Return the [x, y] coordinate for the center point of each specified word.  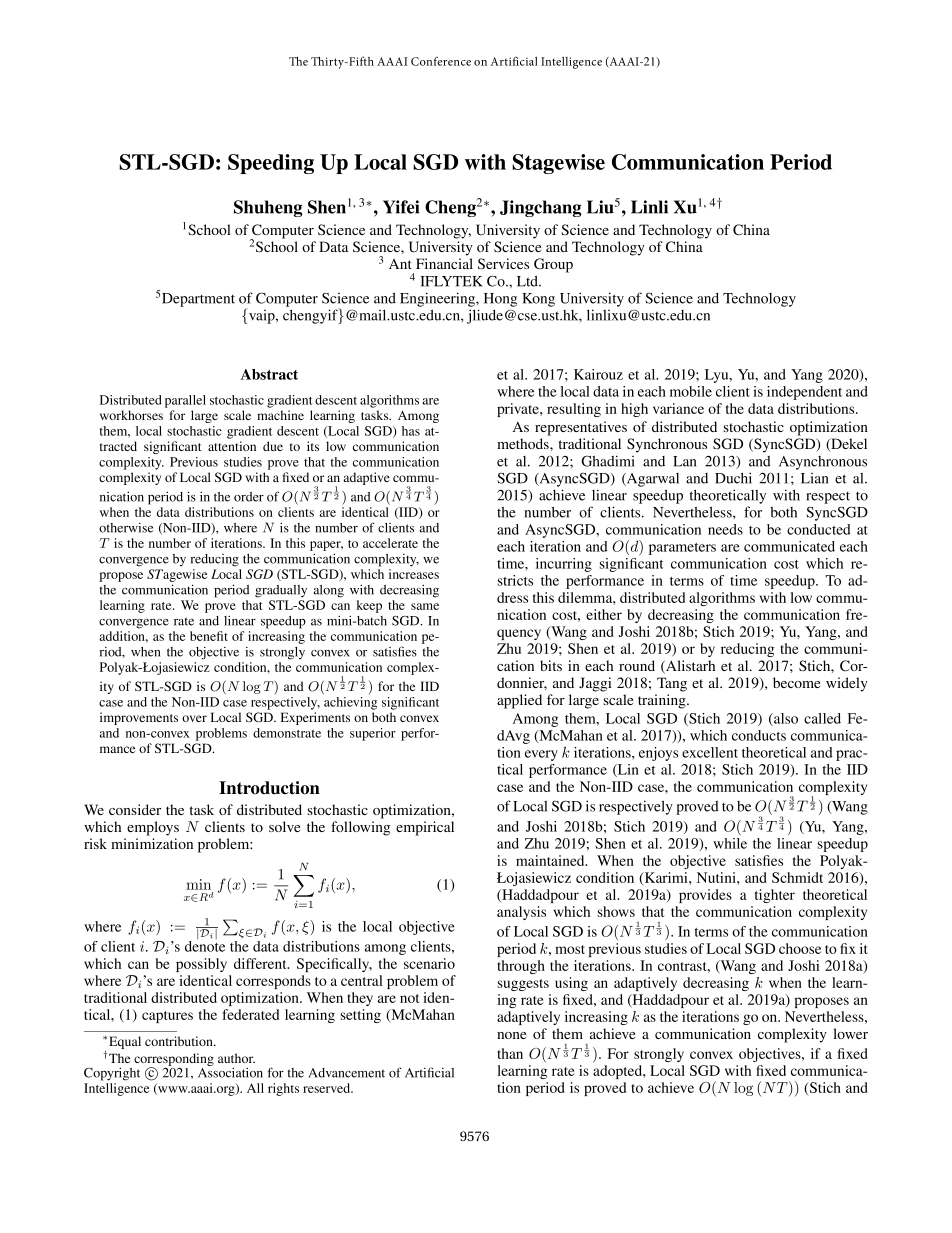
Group [553, 265]
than [510, 1053]
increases [414, 574]
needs [725, 529]
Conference [441, 61]
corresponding [174, 1061]
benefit [209, 636]
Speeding [271, 164]
